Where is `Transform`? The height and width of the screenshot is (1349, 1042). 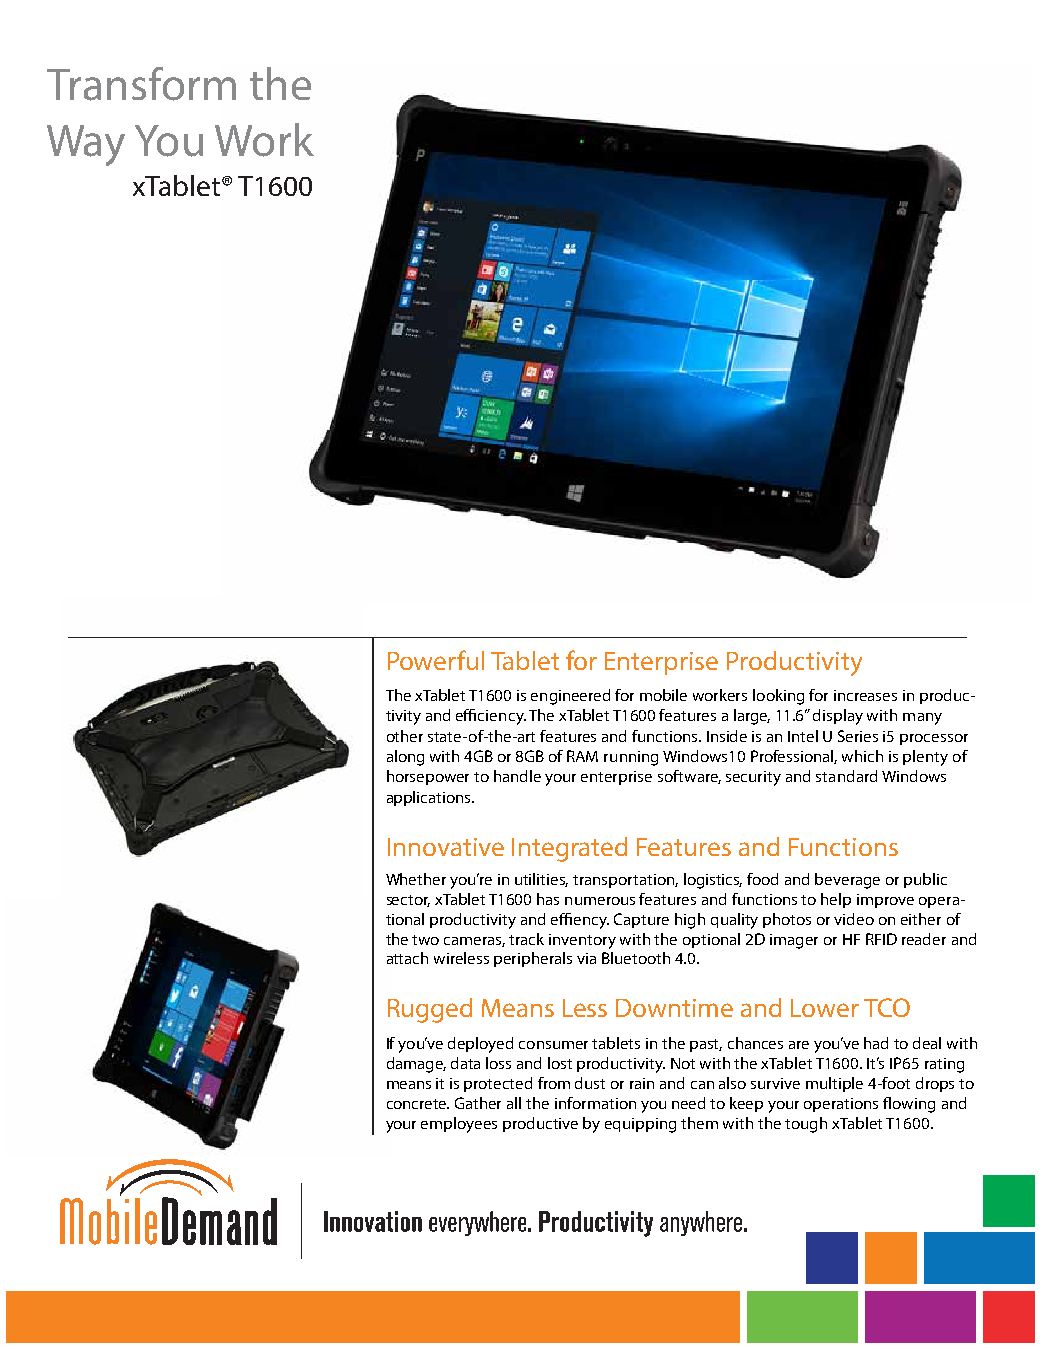 Transform is located at coordinates (141, 84).
